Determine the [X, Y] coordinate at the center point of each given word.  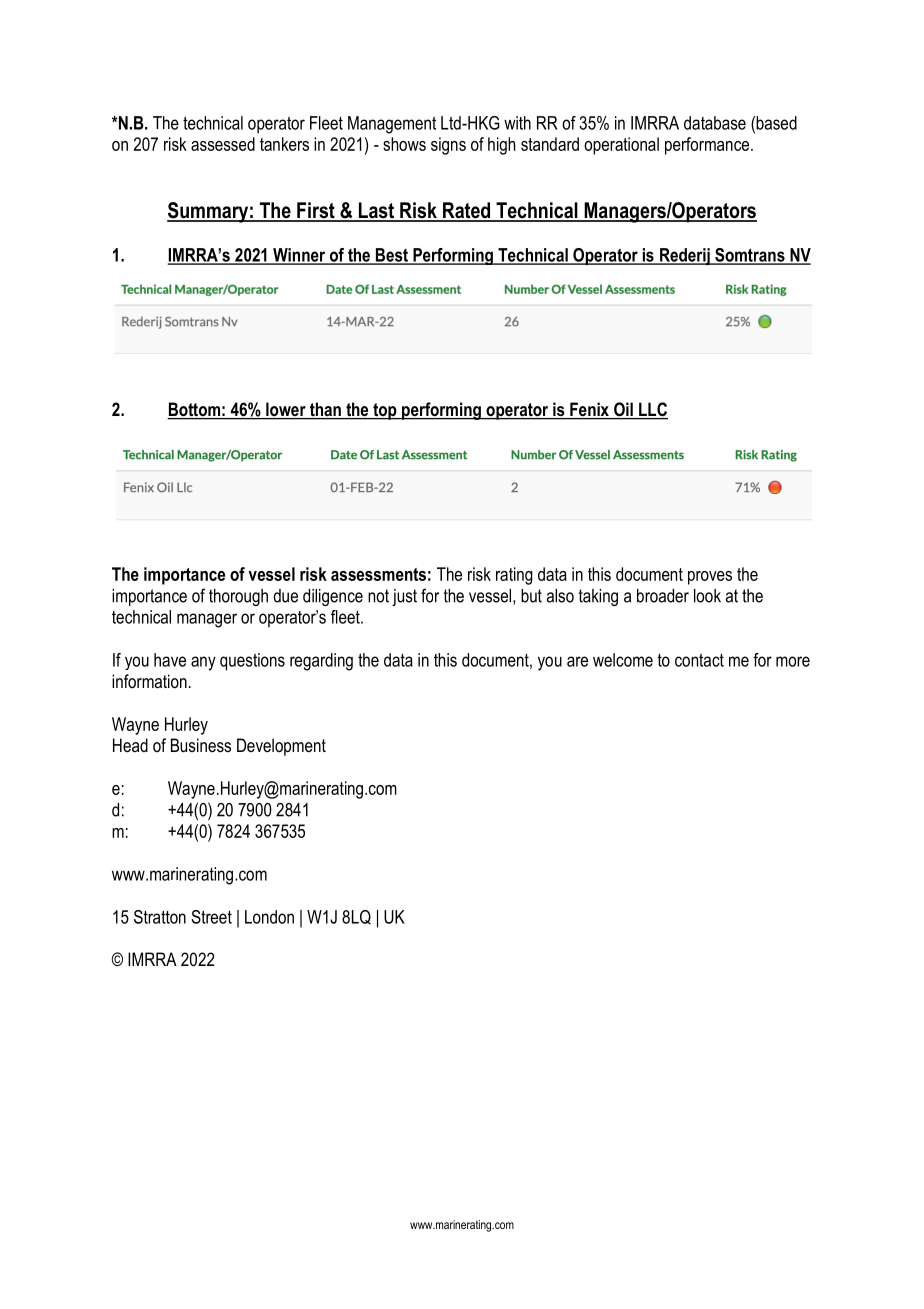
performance [708, 146]
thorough [238, 597]
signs [448, 146]
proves [710, 578]
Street [211, 917]
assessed [223, 144]
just [404, 597]
